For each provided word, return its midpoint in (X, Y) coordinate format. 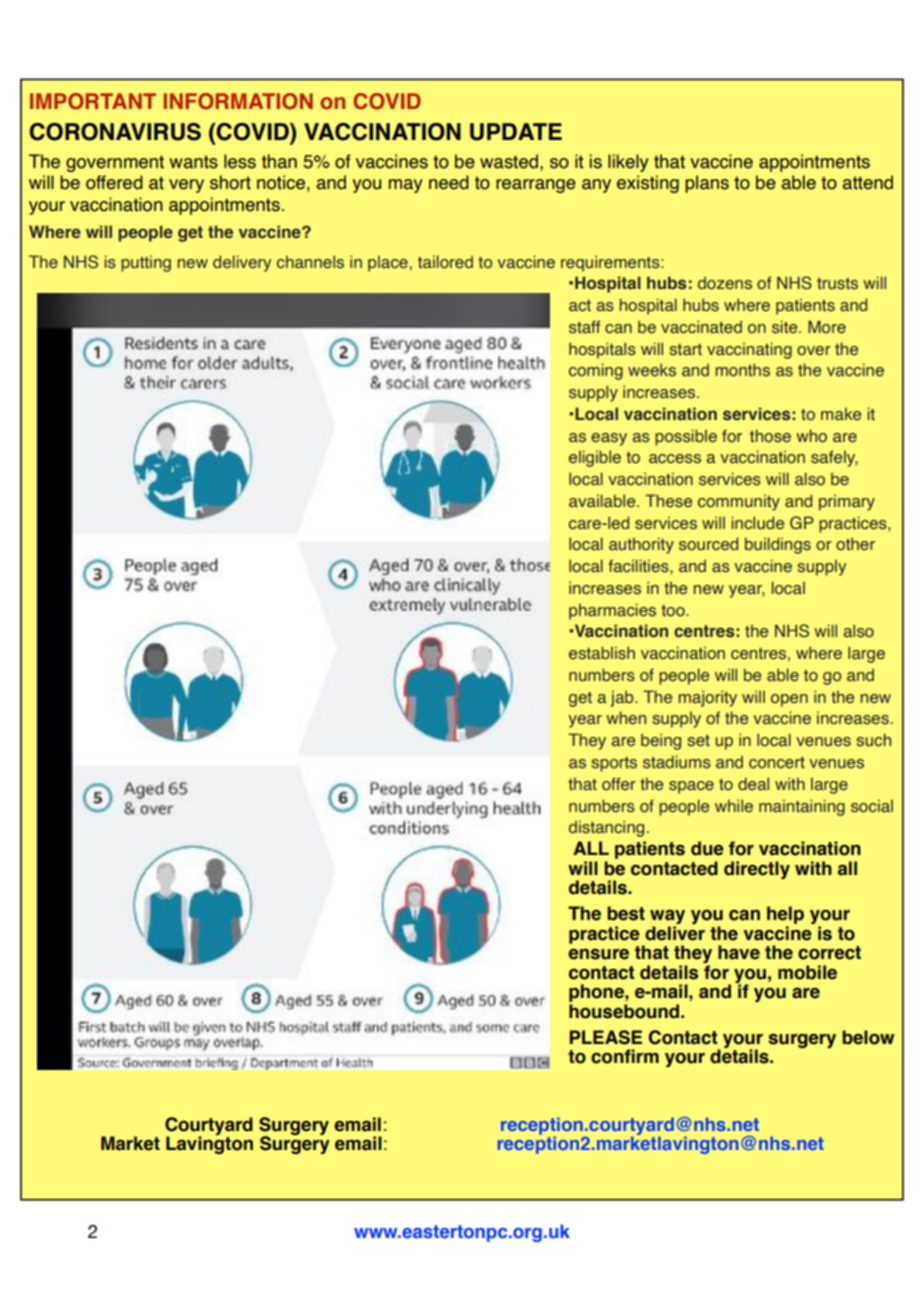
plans (707, 184)
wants (193, 162)
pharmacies (612, 611)
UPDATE (516, 132)
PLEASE (606, 1037)
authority (641, 545)
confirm (625, 1056)
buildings (778, 545)
